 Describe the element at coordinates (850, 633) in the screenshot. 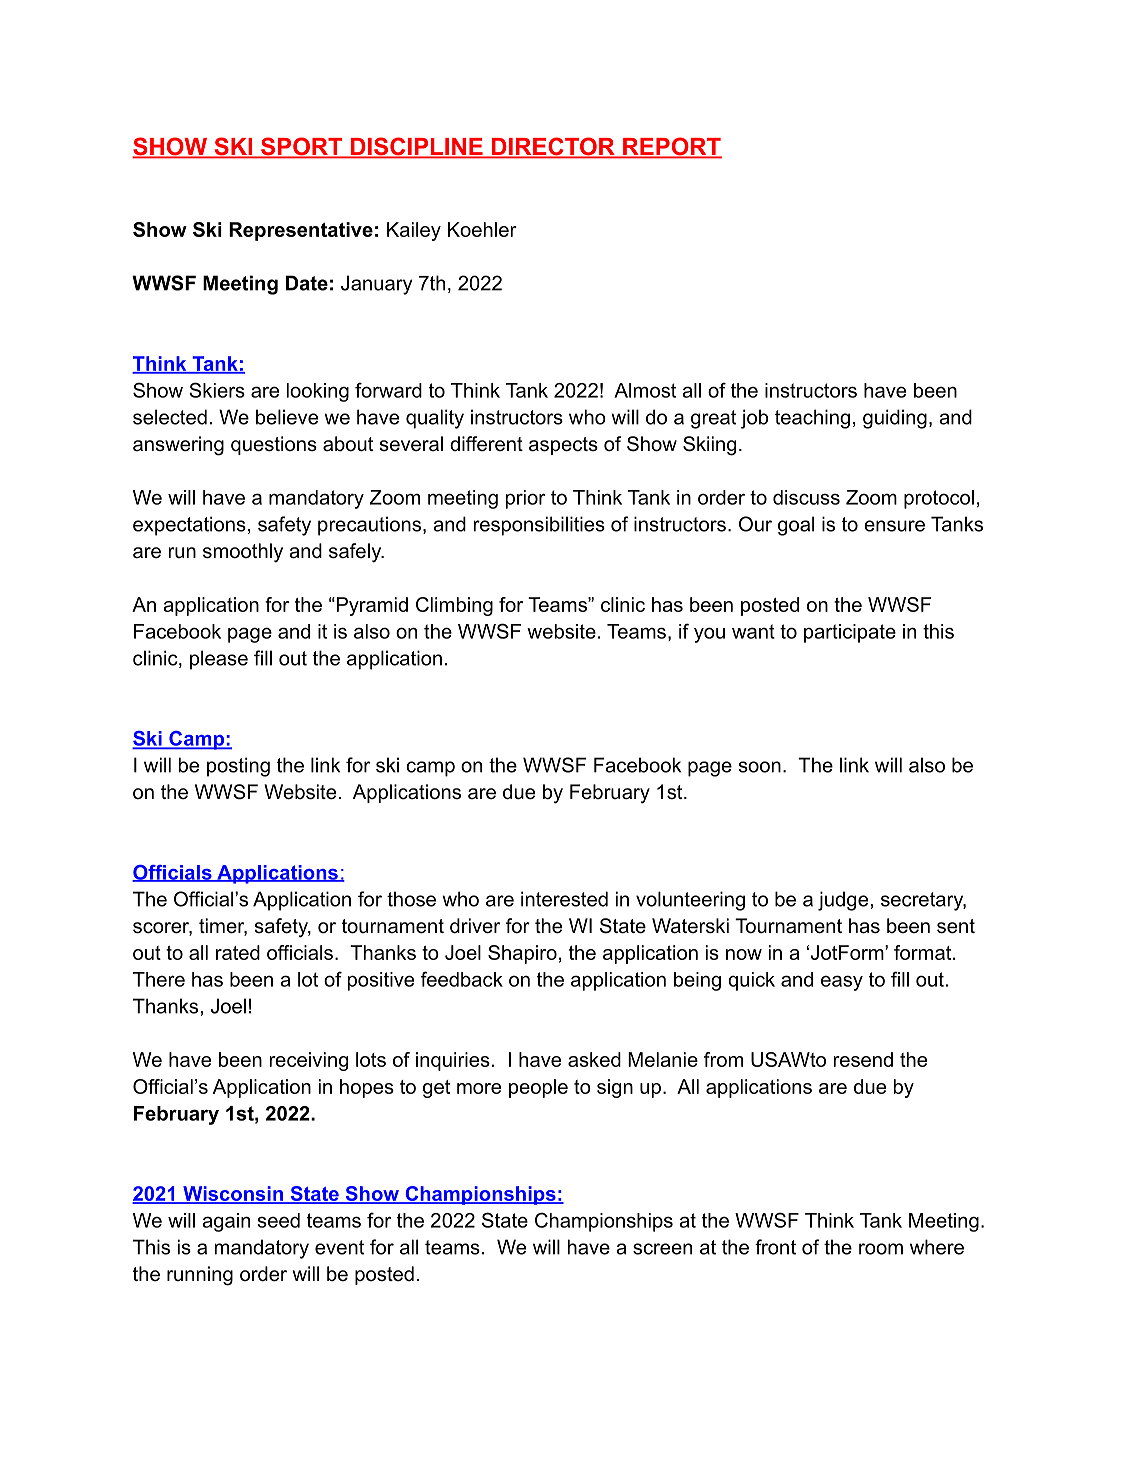

I see `participate` at that location.
